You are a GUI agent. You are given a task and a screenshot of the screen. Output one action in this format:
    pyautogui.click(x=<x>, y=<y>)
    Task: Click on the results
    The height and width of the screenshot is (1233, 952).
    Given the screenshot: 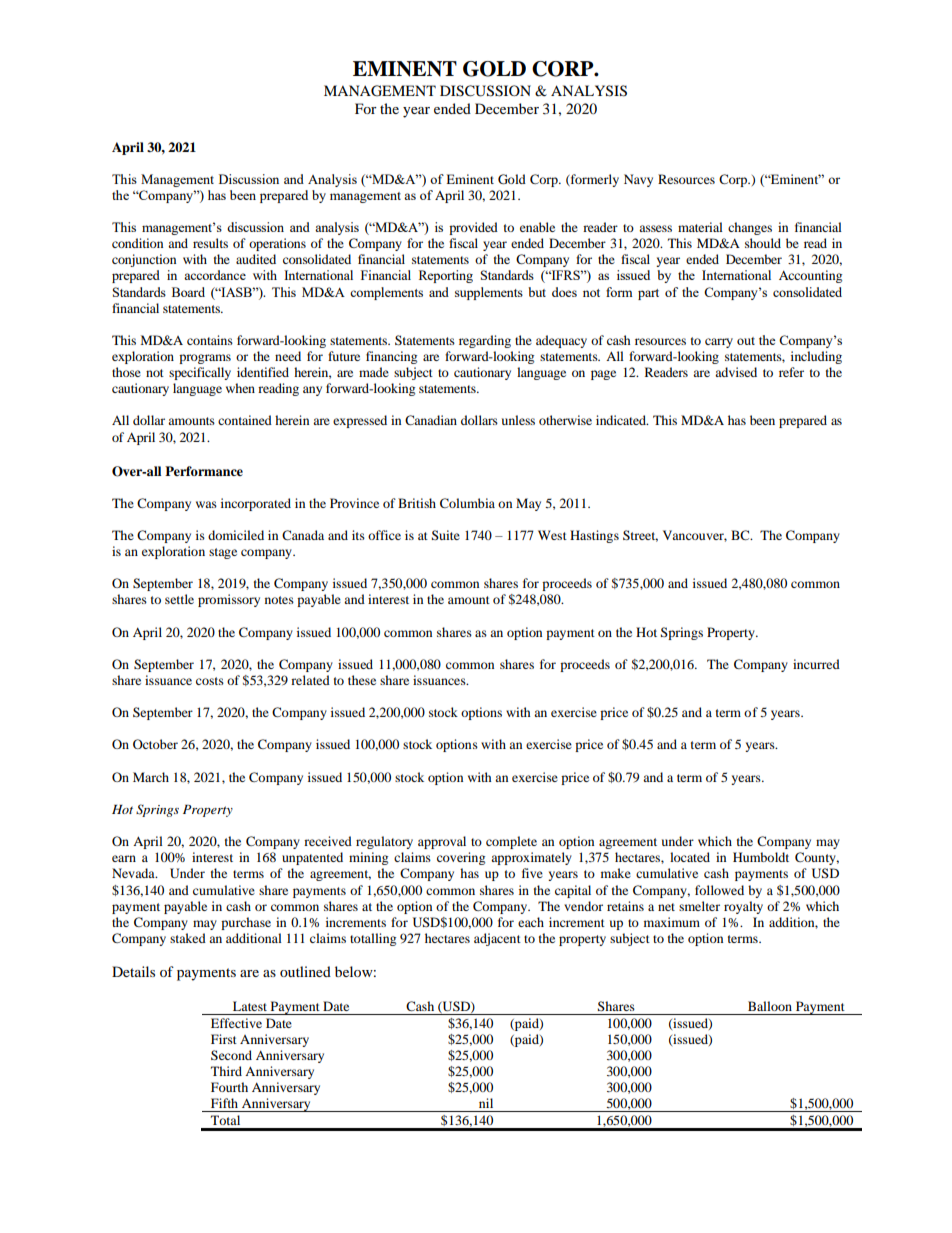 What is the action you would take?
    pyautogui.click(x=210, y=243)
